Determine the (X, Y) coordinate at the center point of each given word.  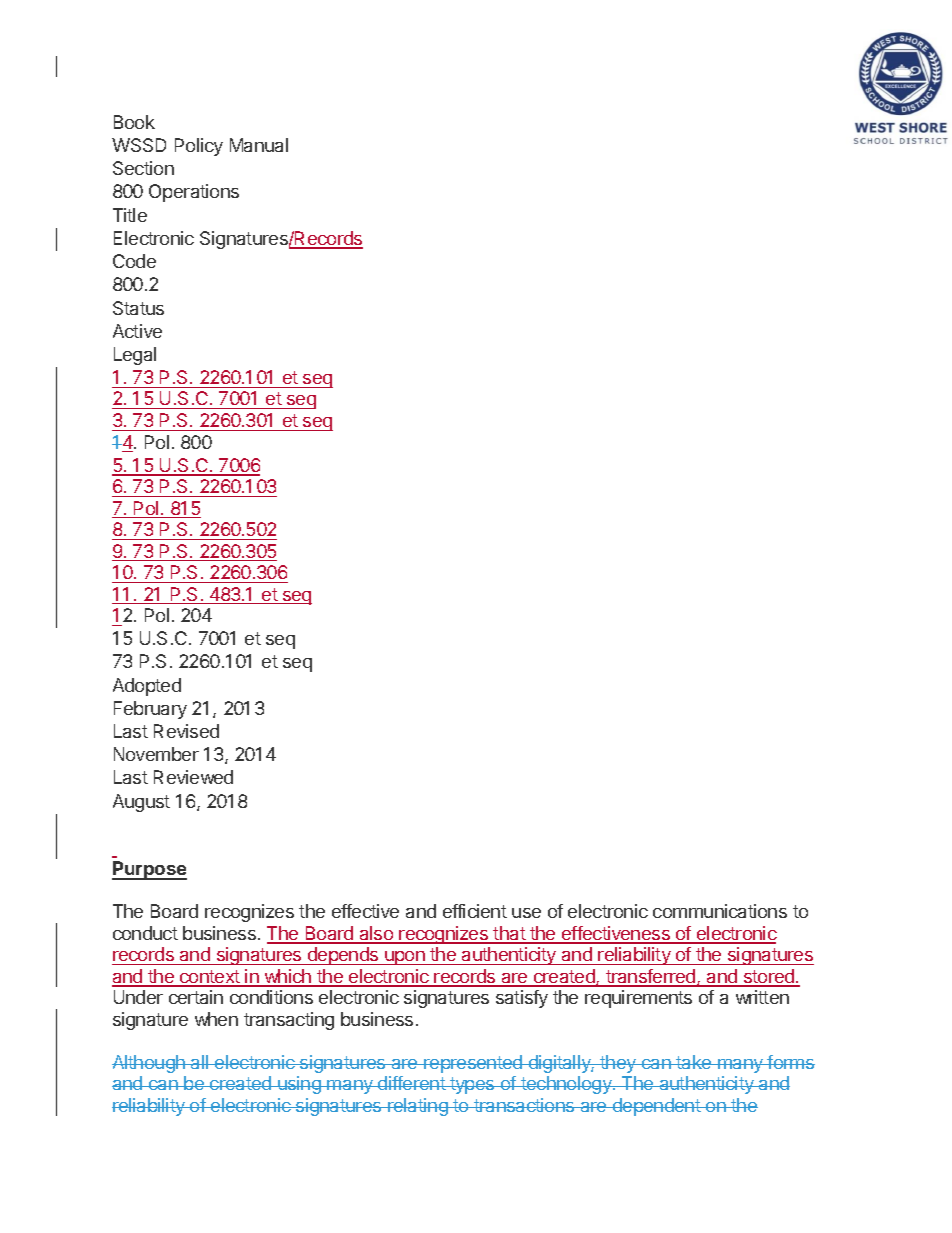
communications (720, 911)
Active (137, 331)
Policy (199, 147)
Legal (135, 356)
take (694, 1062)
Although (149, 1064)
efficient (475, 911)
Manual (259, 145)
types (472, 1085)
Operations (194, 193)
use (526, 913)
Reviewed (193, 777)
